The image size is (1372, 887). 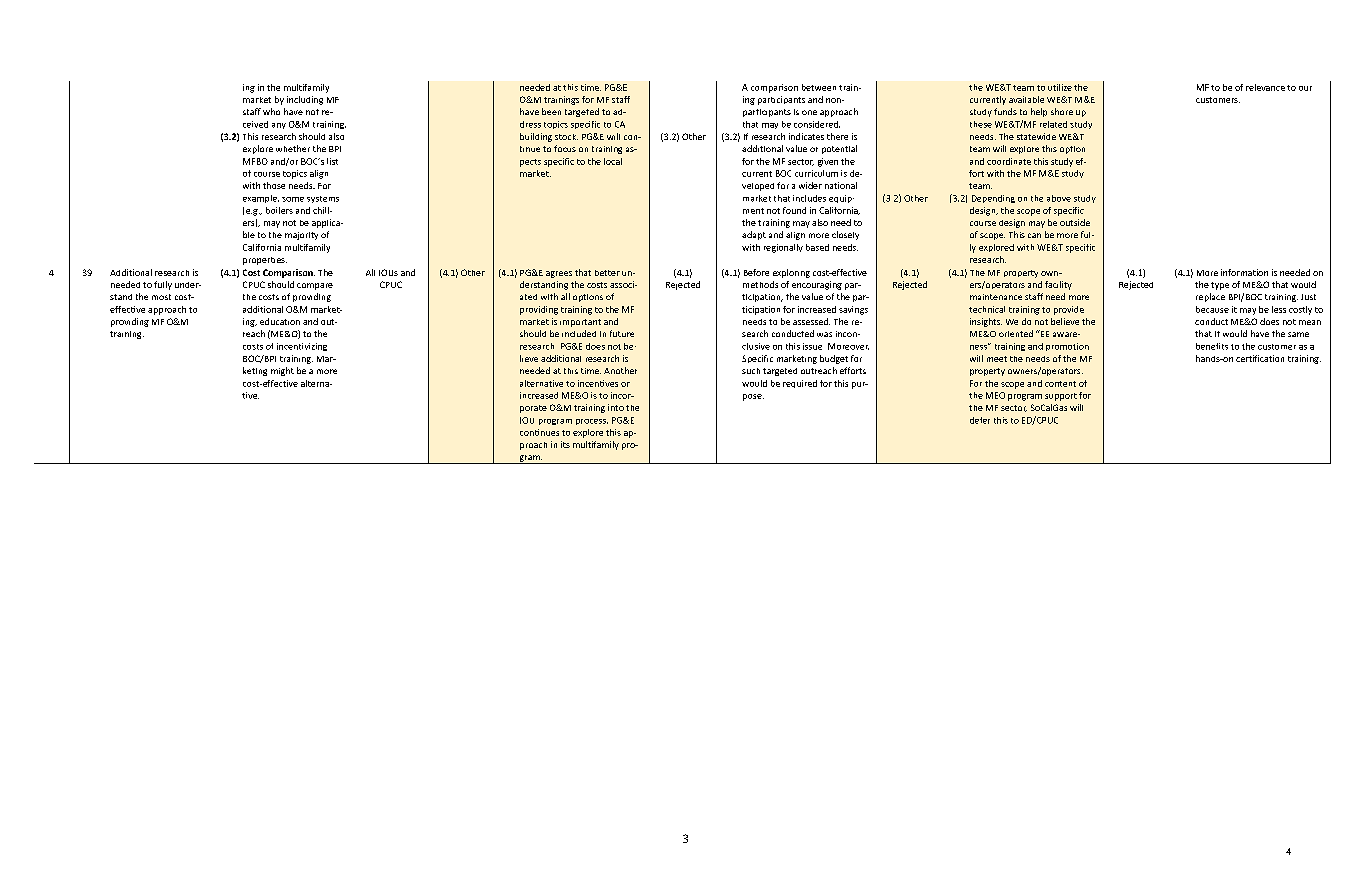 I want to click on information, so click(x=1244, y=272).
